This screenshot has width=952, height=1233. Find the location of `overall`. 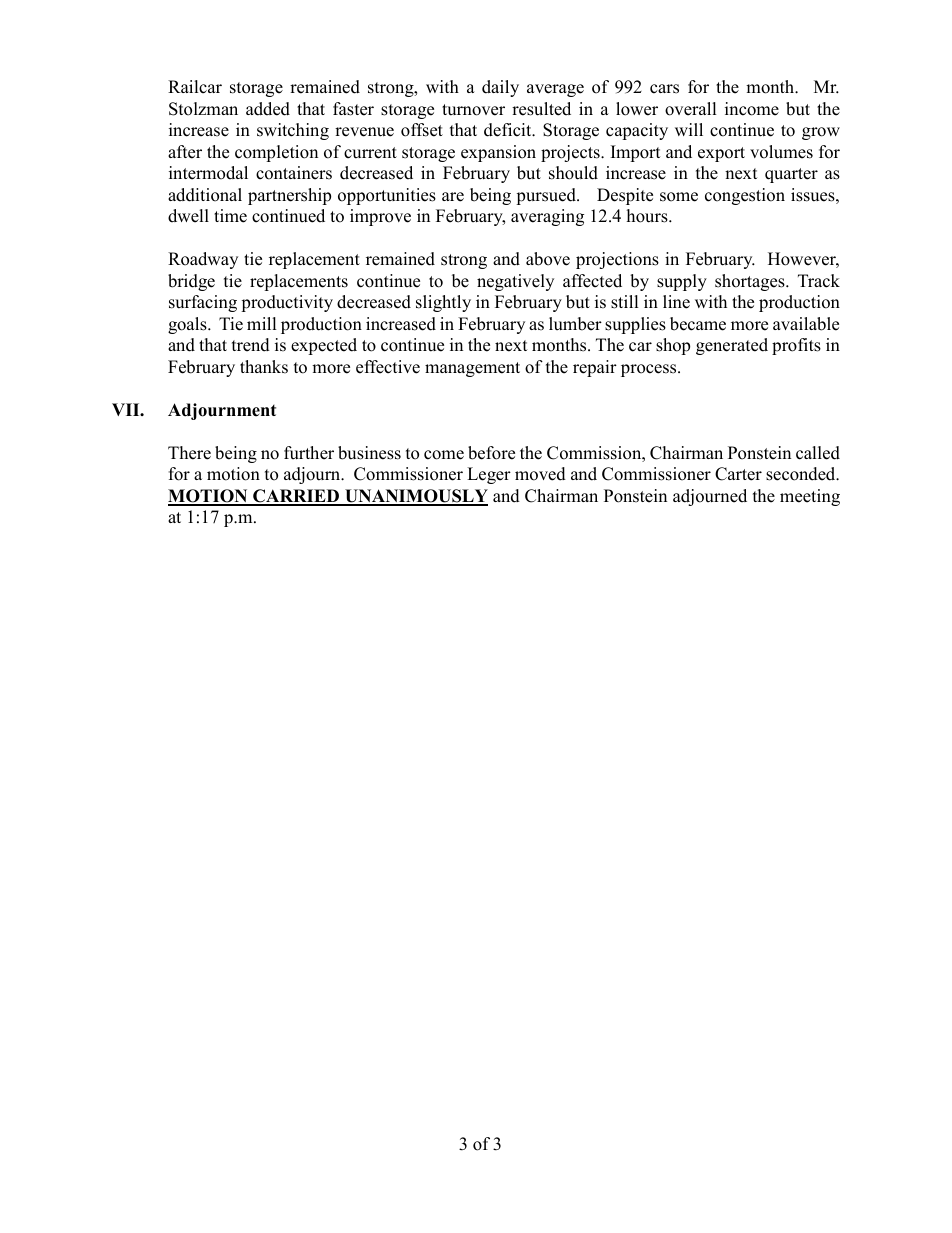

overall is located at coordinates (691, 109).
